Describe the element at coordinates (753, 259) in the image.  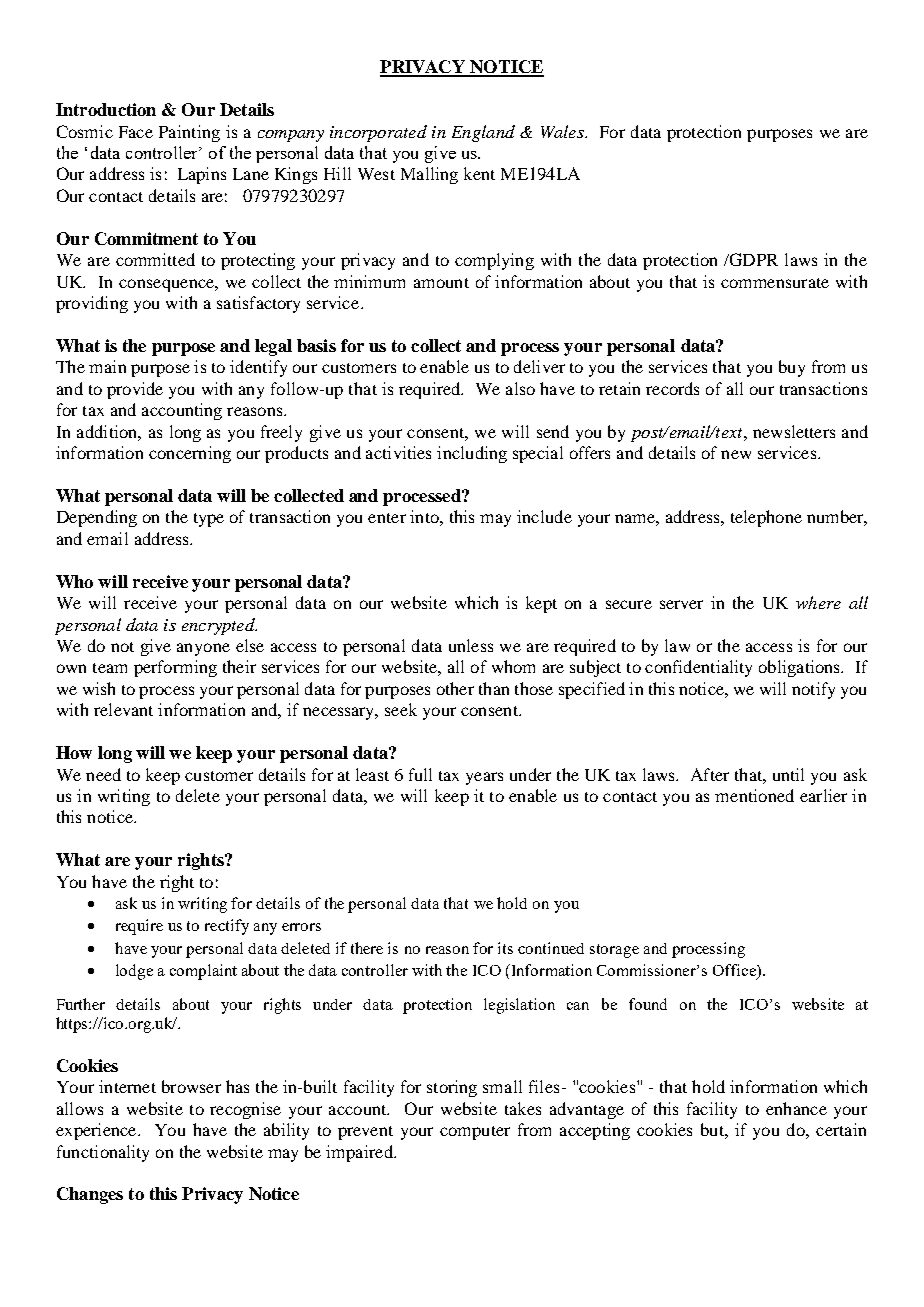
I see `GDPR` at that location.
